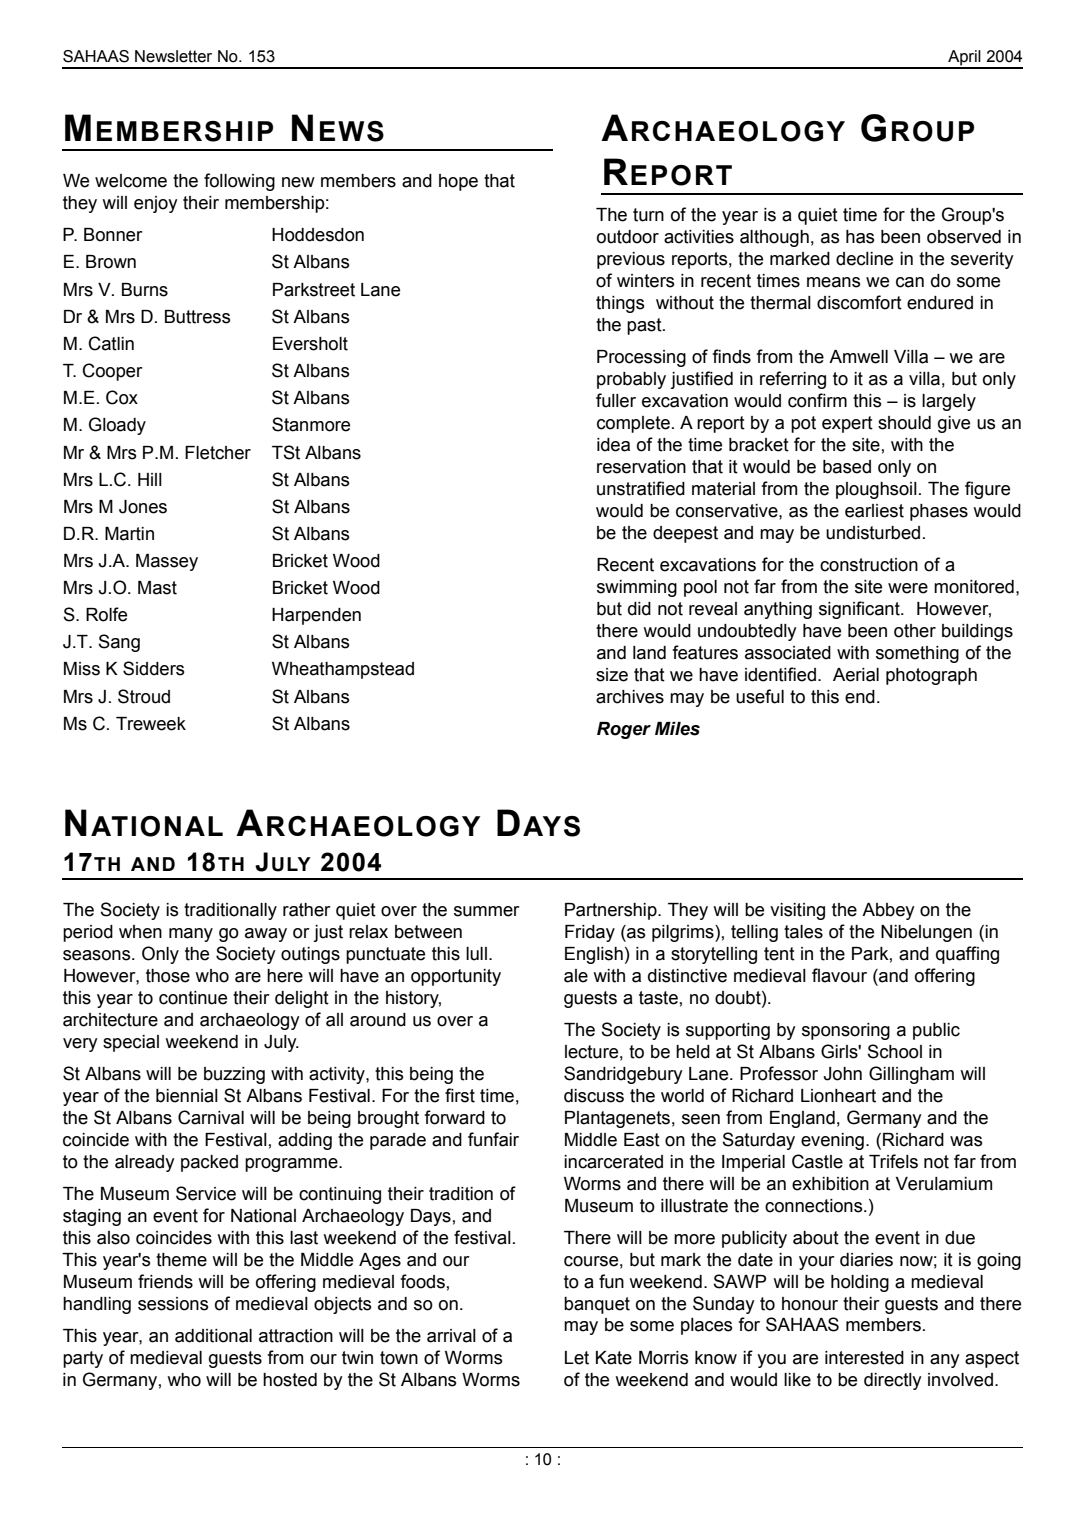 The height and width of the document is (1540, 1088). Describe the element at coordinates (143, 507) in the document. I see `Jones` at that location.
